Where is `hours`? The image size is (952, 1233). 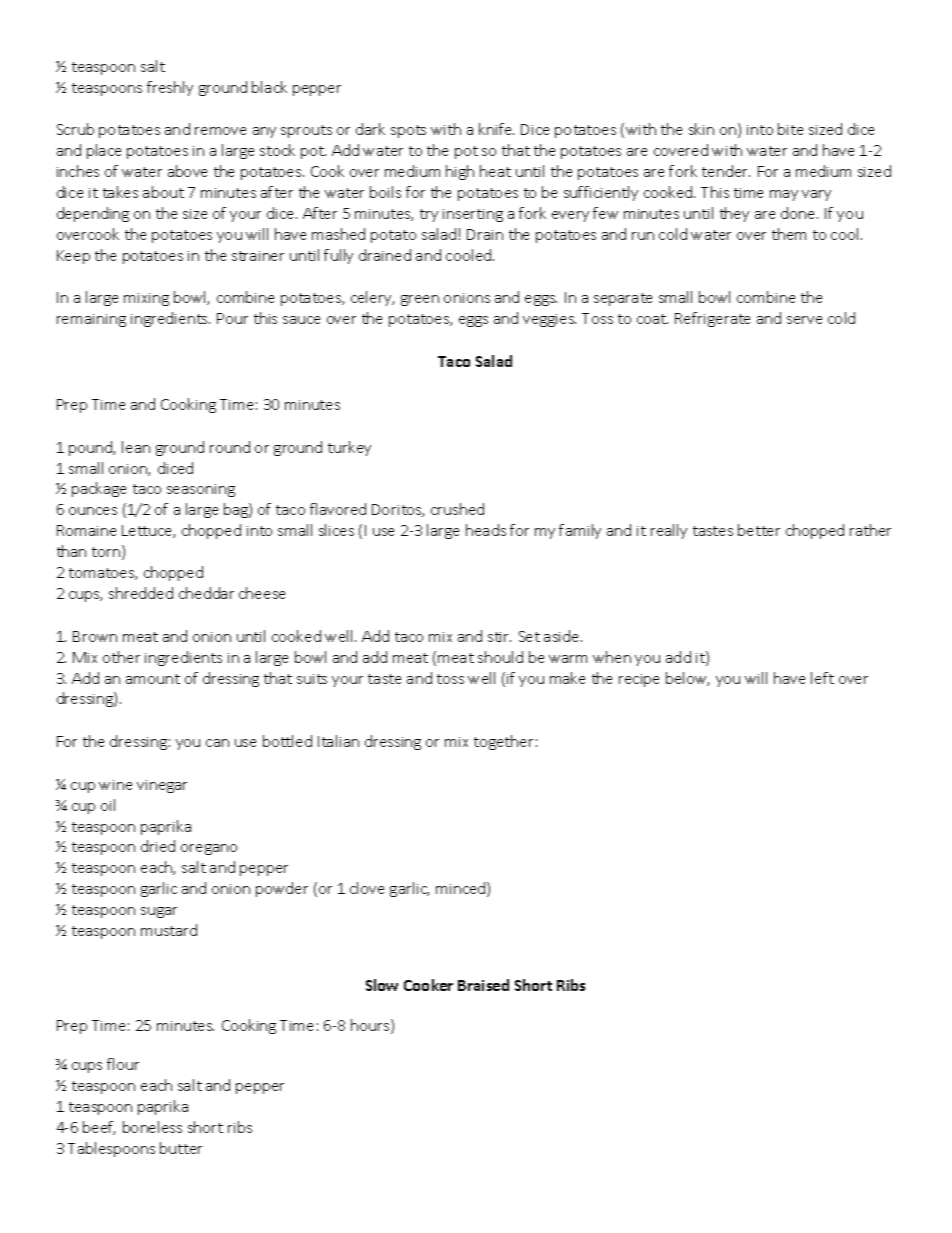
hours is located at coordinates (371, 1026).
